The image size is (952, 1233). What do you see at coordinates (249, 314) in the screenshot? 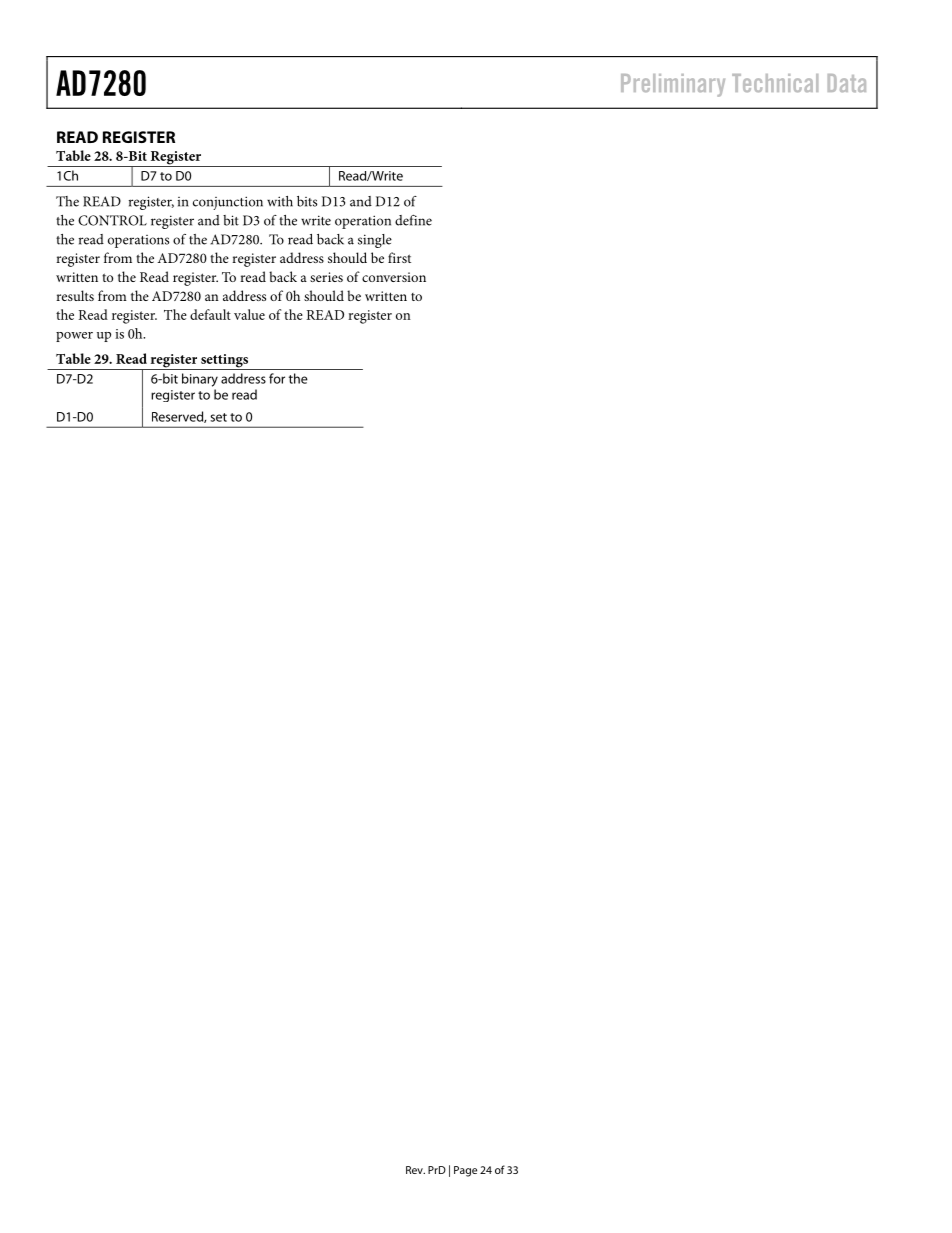
I see `value` at bounding box center [249, 314].
